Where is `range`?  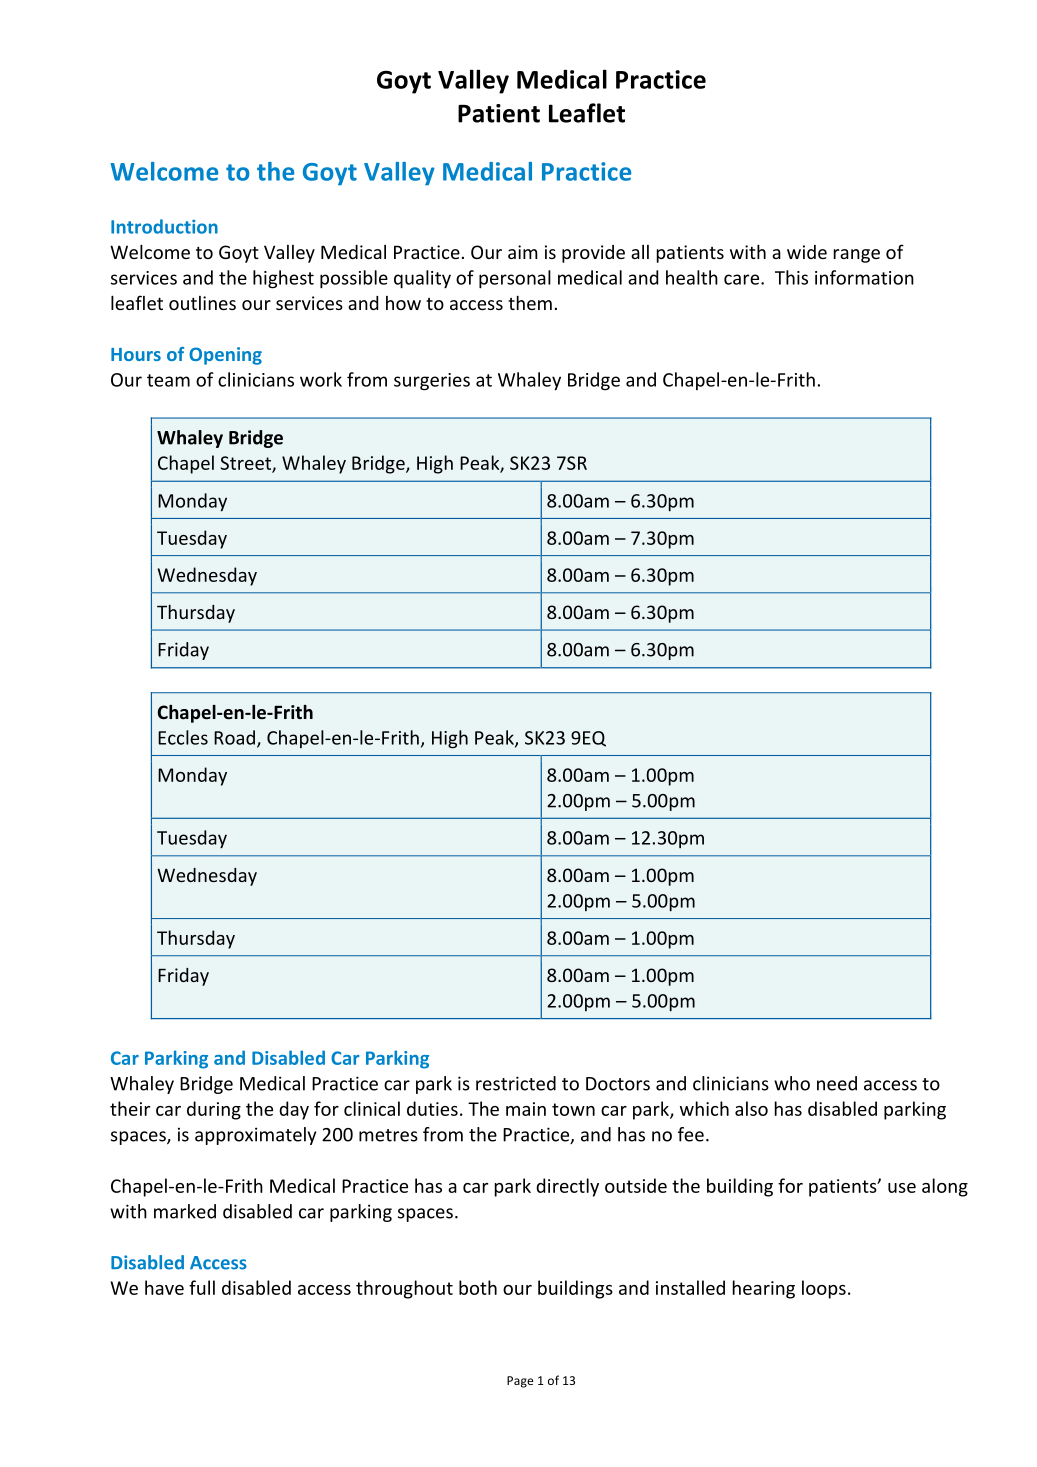
range is located at coordinates (857, 256).
